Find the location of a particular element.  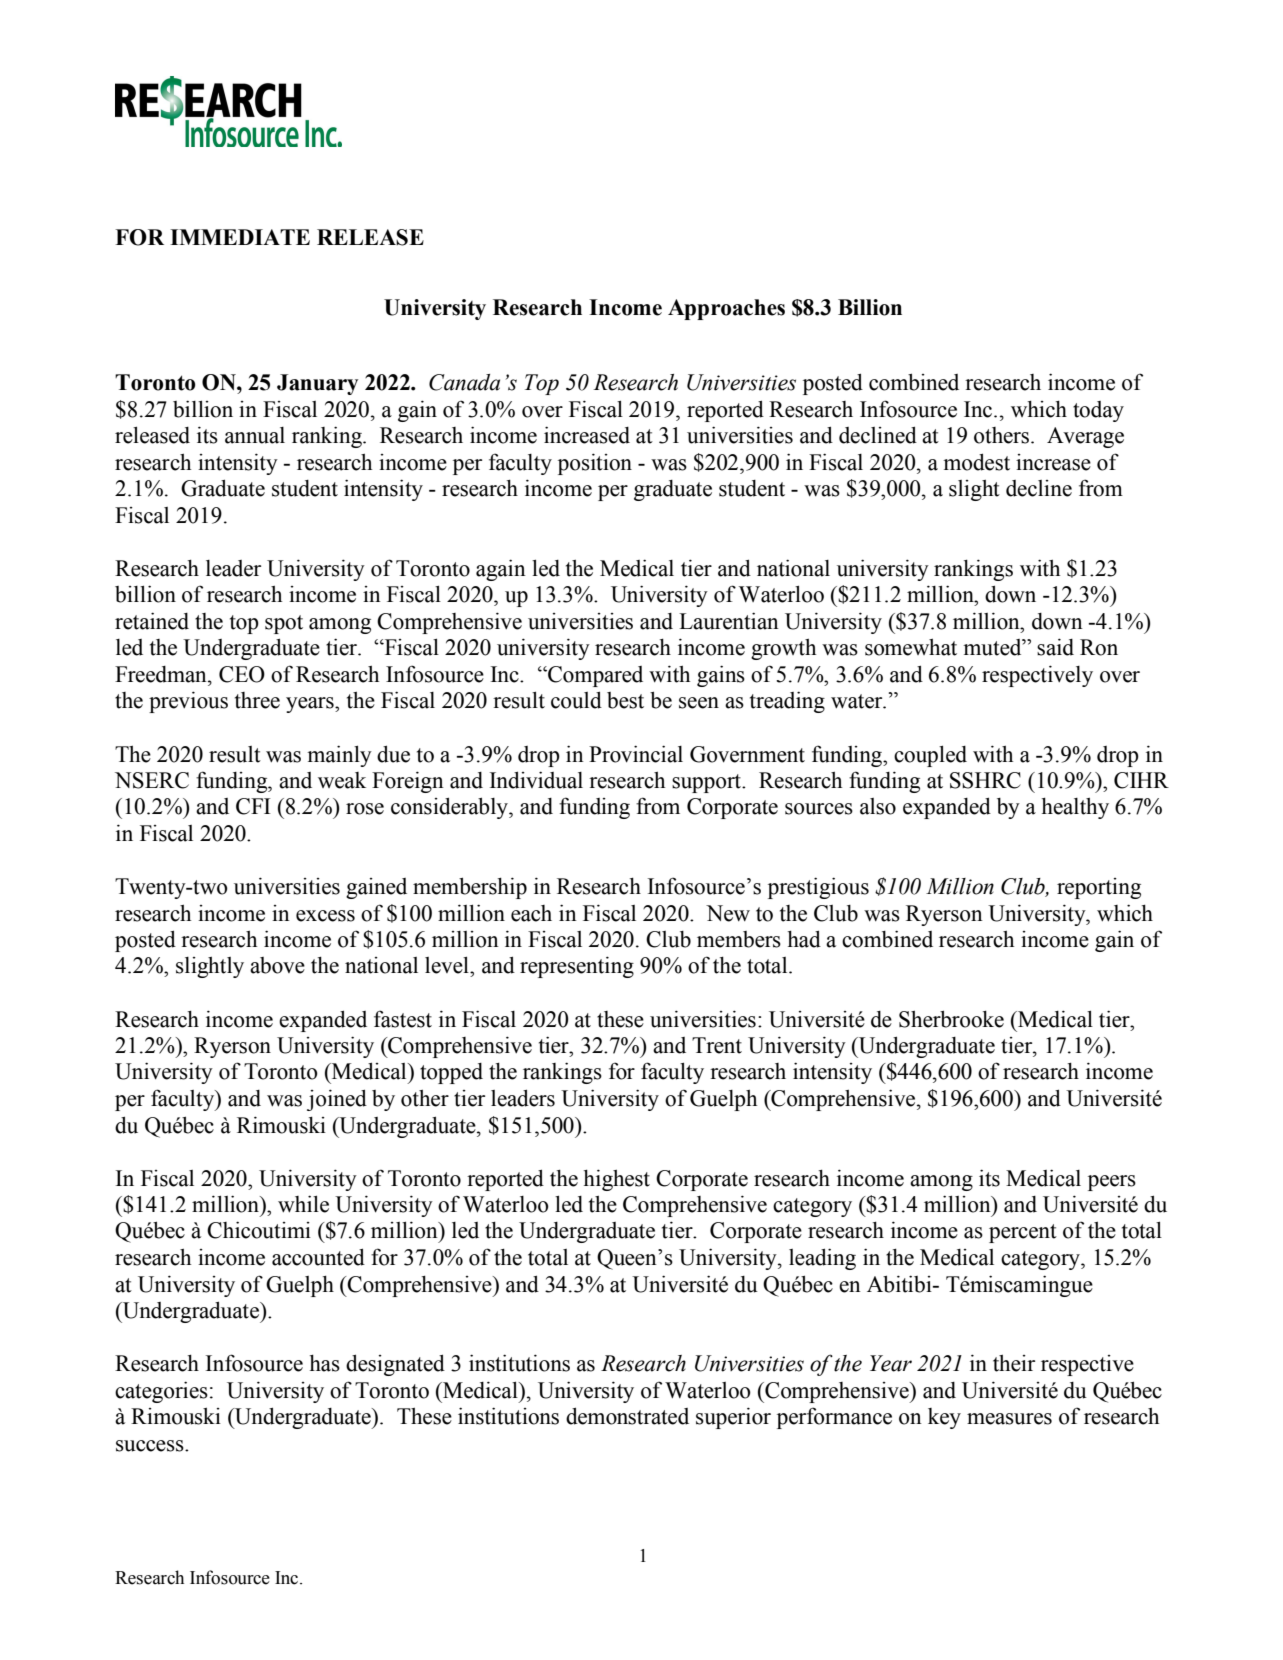

Approaches is located at coordinates (726, 309).
